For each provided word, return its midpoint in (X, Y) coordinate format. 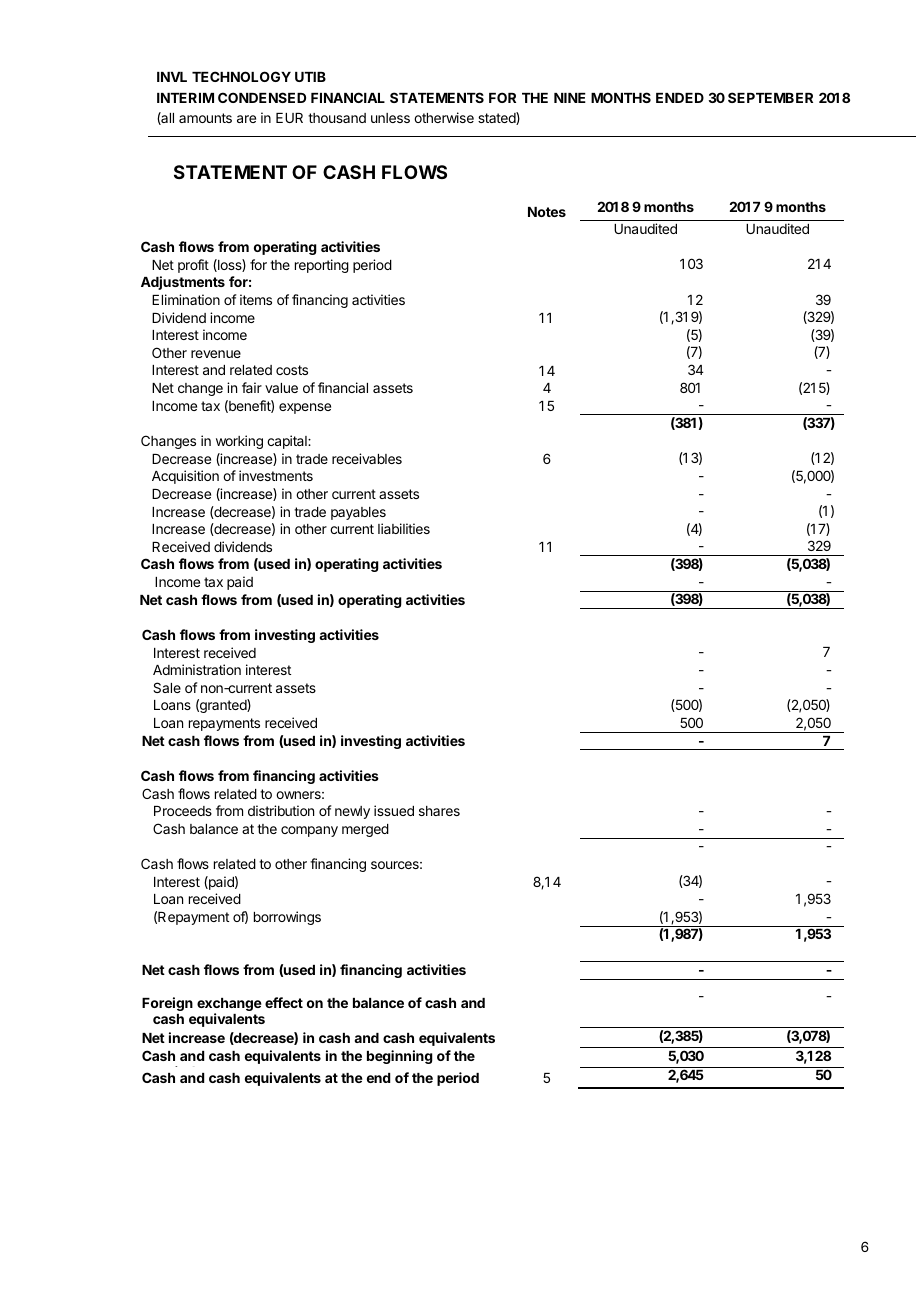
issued (394, 810)
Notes (547, 212)
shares (439, 811)
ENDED (680, 98)
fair (252, 387)
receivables (367, 458)
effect (284, 1002)
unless (390, 118)
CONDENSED (262, 97)
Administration (197, 669)
